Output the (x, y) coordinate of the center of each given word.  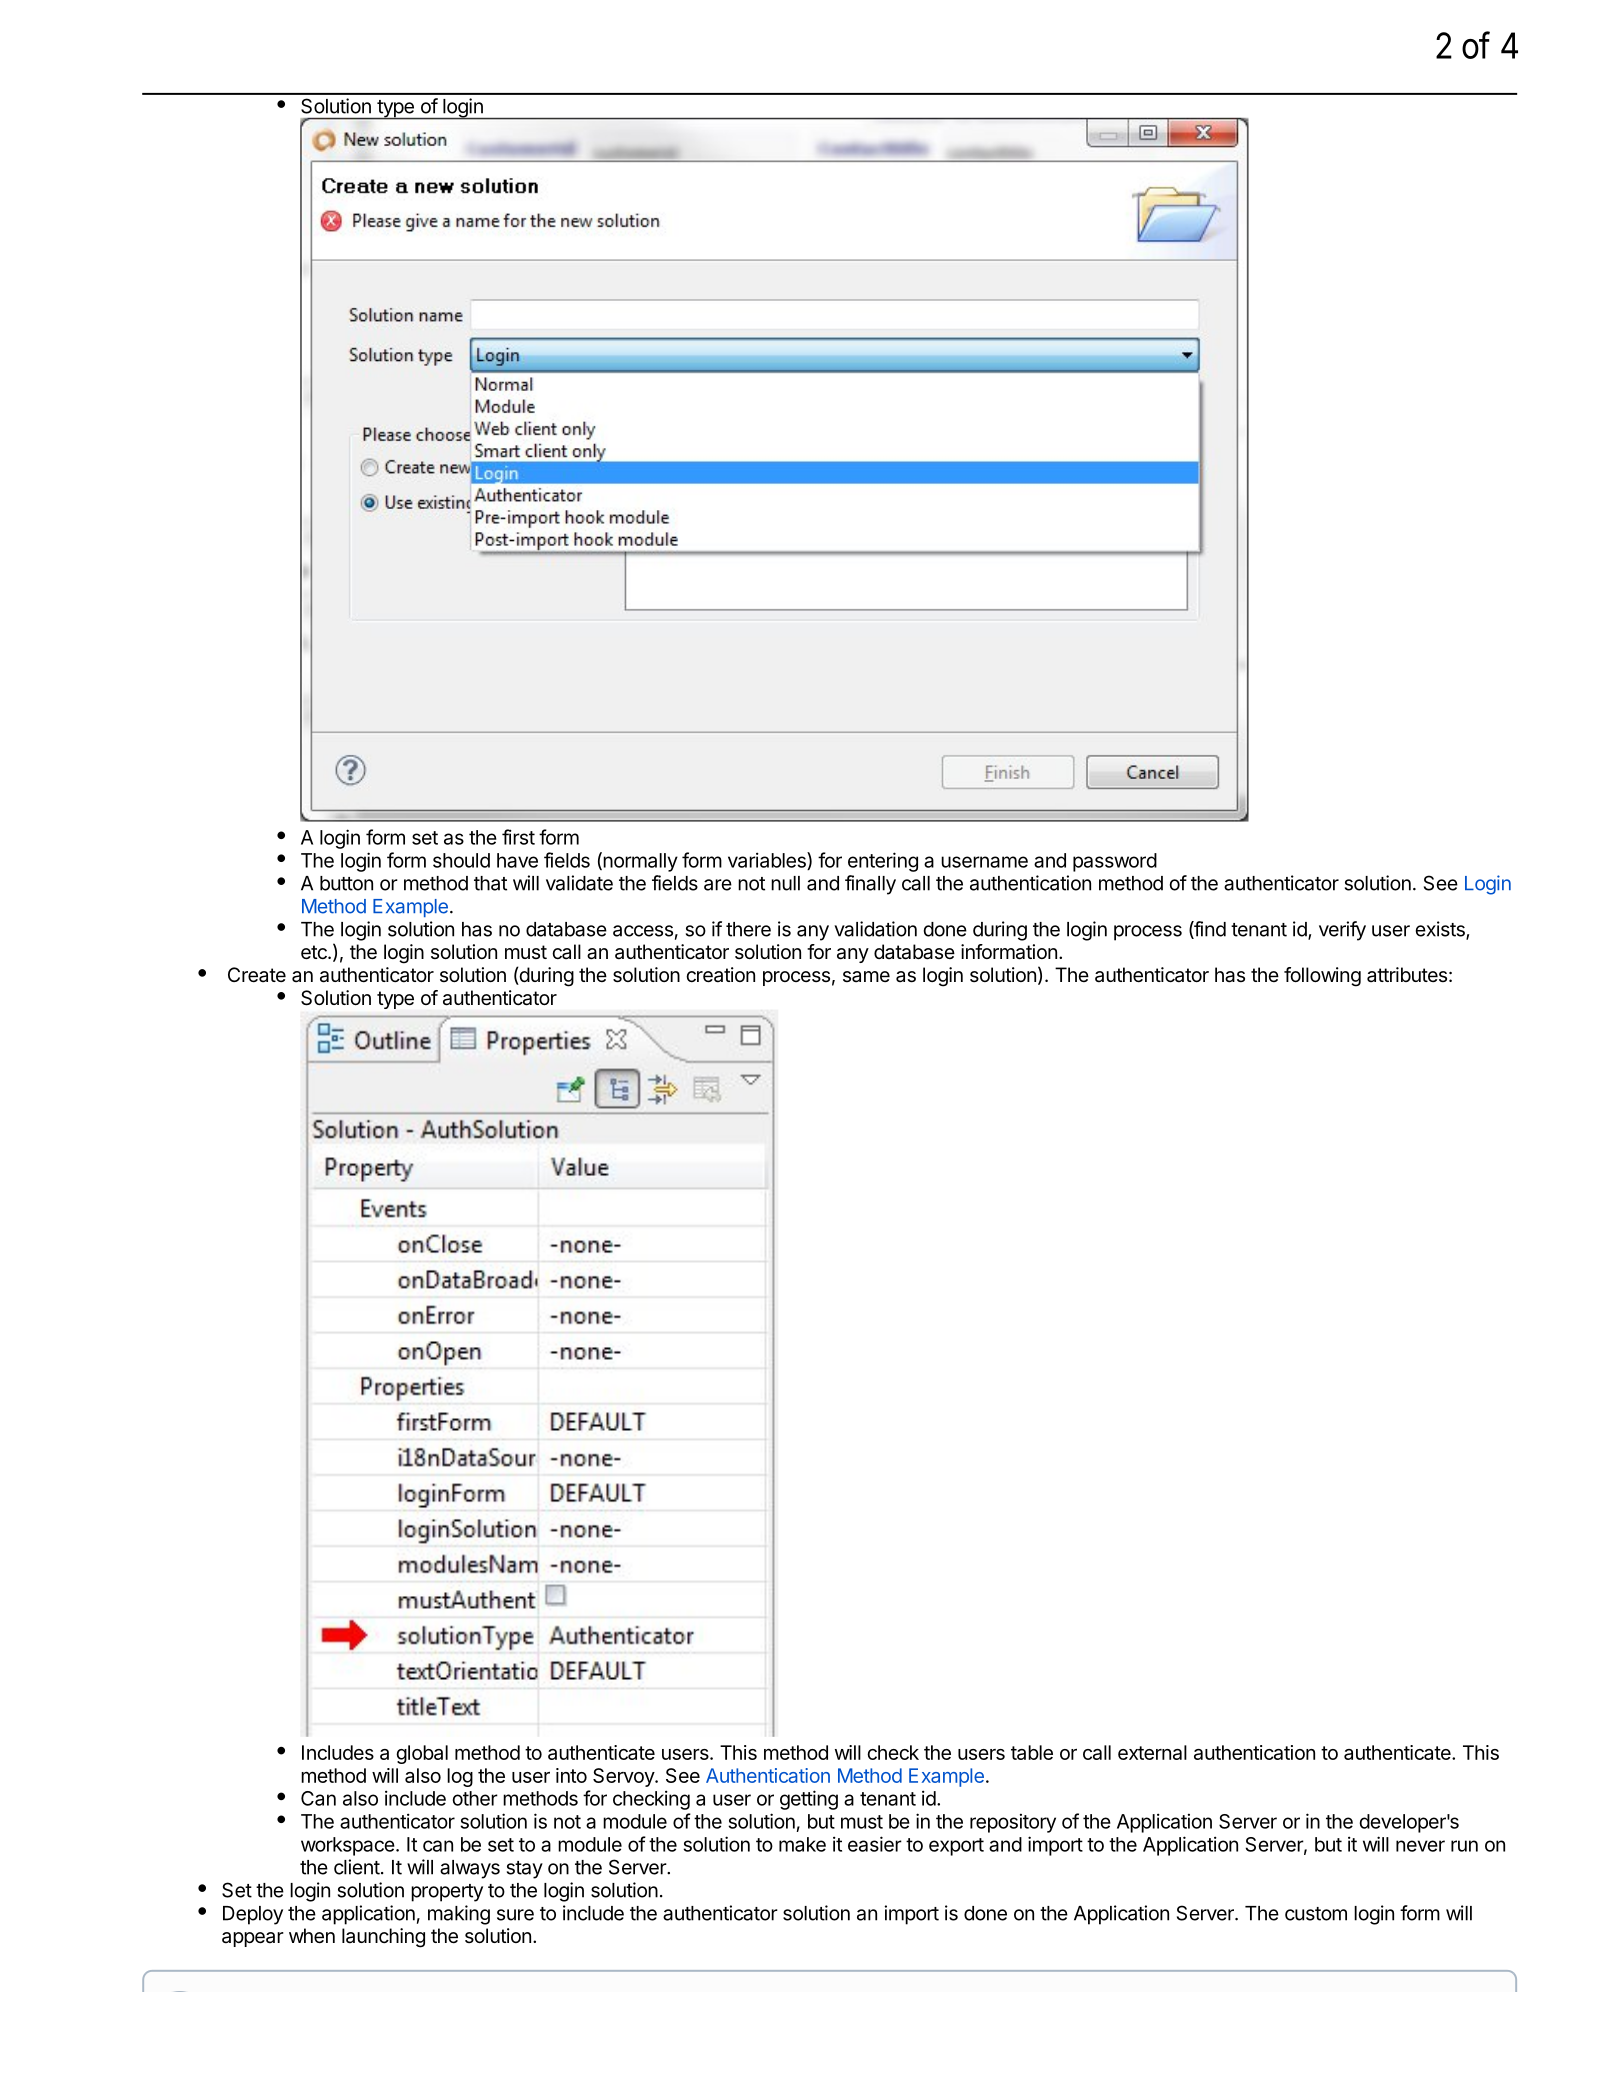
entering (883, 862)
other (475, 1798)
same (866, 976)
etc (315, 952)
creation (720, 975)
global (422, 1754)
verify (1342, 931)
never (1420, 1846)
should (461, 860)
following (1322, 977)
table (1032, 1752)
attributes (1407, 974)
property (447, 1893)
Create (257, 975)
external (1152, 1752)
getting (809, 1800)
